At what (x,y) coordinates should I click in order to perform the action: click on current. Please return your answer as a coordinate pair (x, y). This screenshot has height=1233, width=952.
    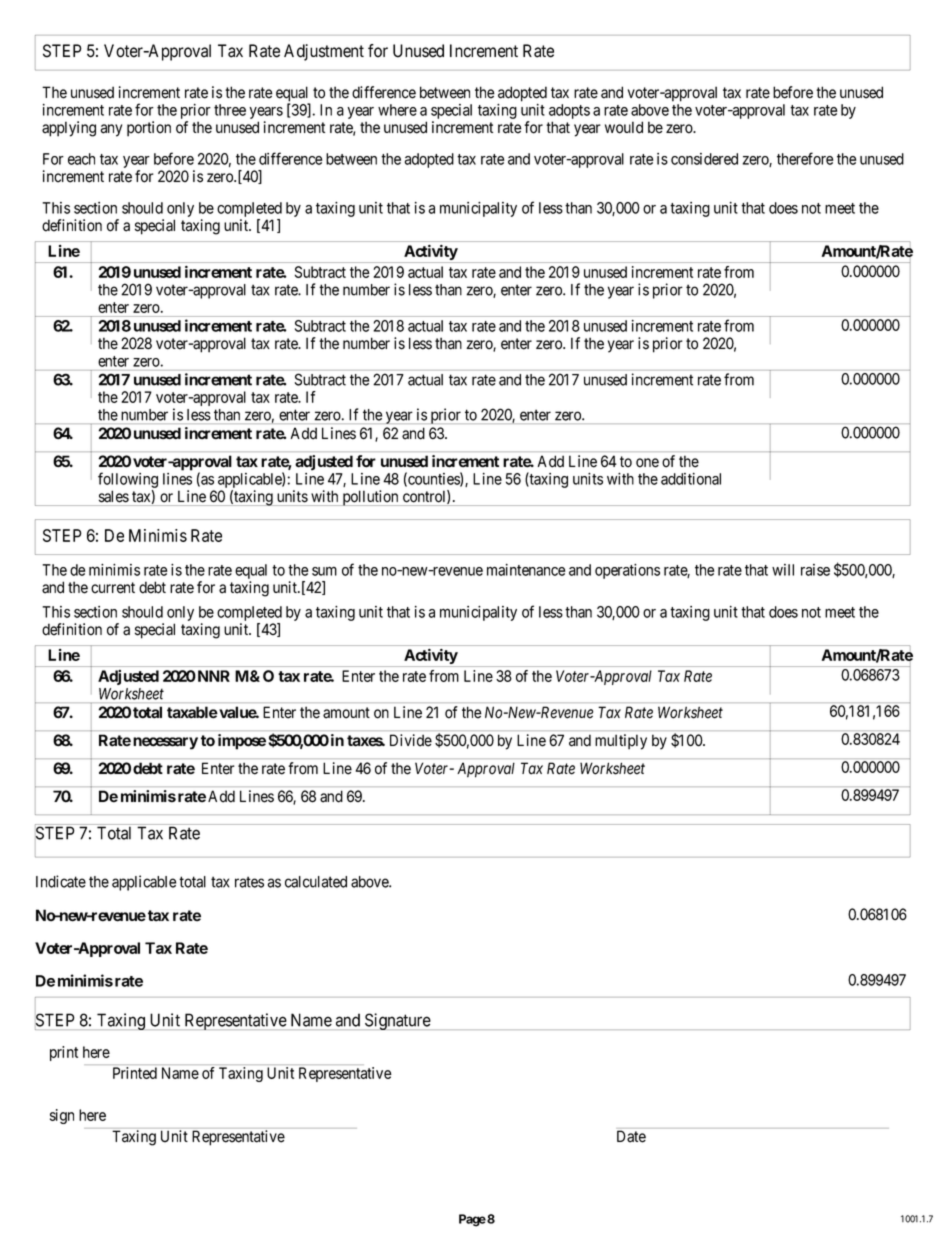
    Looking at the image, I should click on (113, 588).
